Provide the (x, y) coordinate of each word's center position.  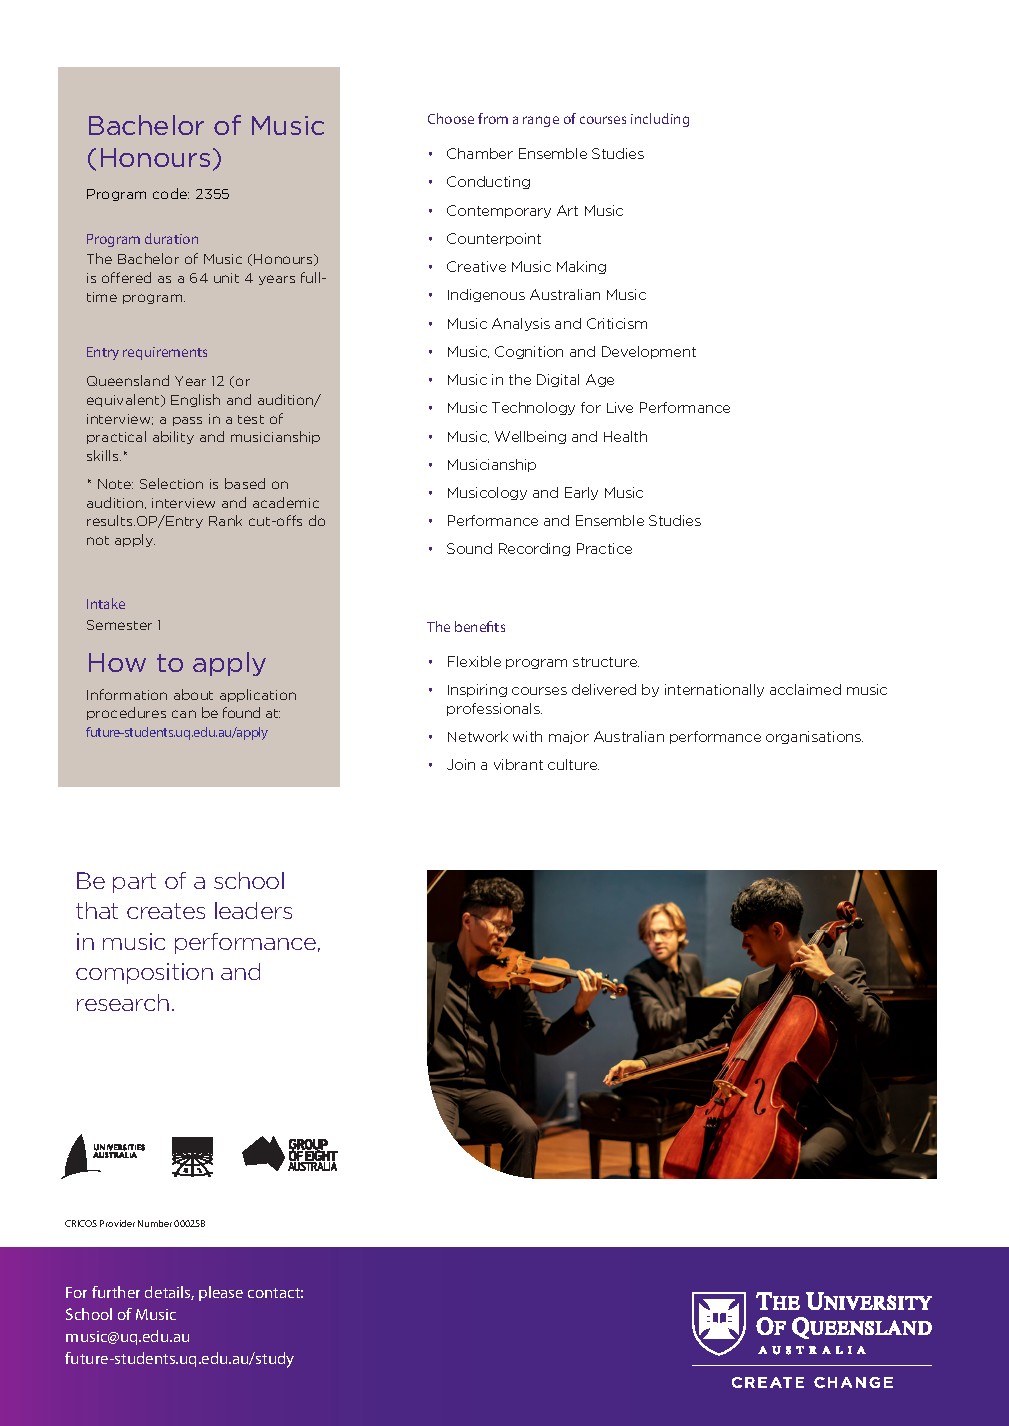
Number (155, 1223)
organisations (814, 737)
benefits (480, 626)
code (171, 193)
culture (573, 764)
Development (649, 352)
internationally (714, 690)
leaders (253, 910)
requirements (165, 353)
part (134, 883)
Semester (119, 625)
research (123, 1002)
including (660, 120)
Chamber (480, 153)
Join (461, 764)
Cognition (529, 352)
